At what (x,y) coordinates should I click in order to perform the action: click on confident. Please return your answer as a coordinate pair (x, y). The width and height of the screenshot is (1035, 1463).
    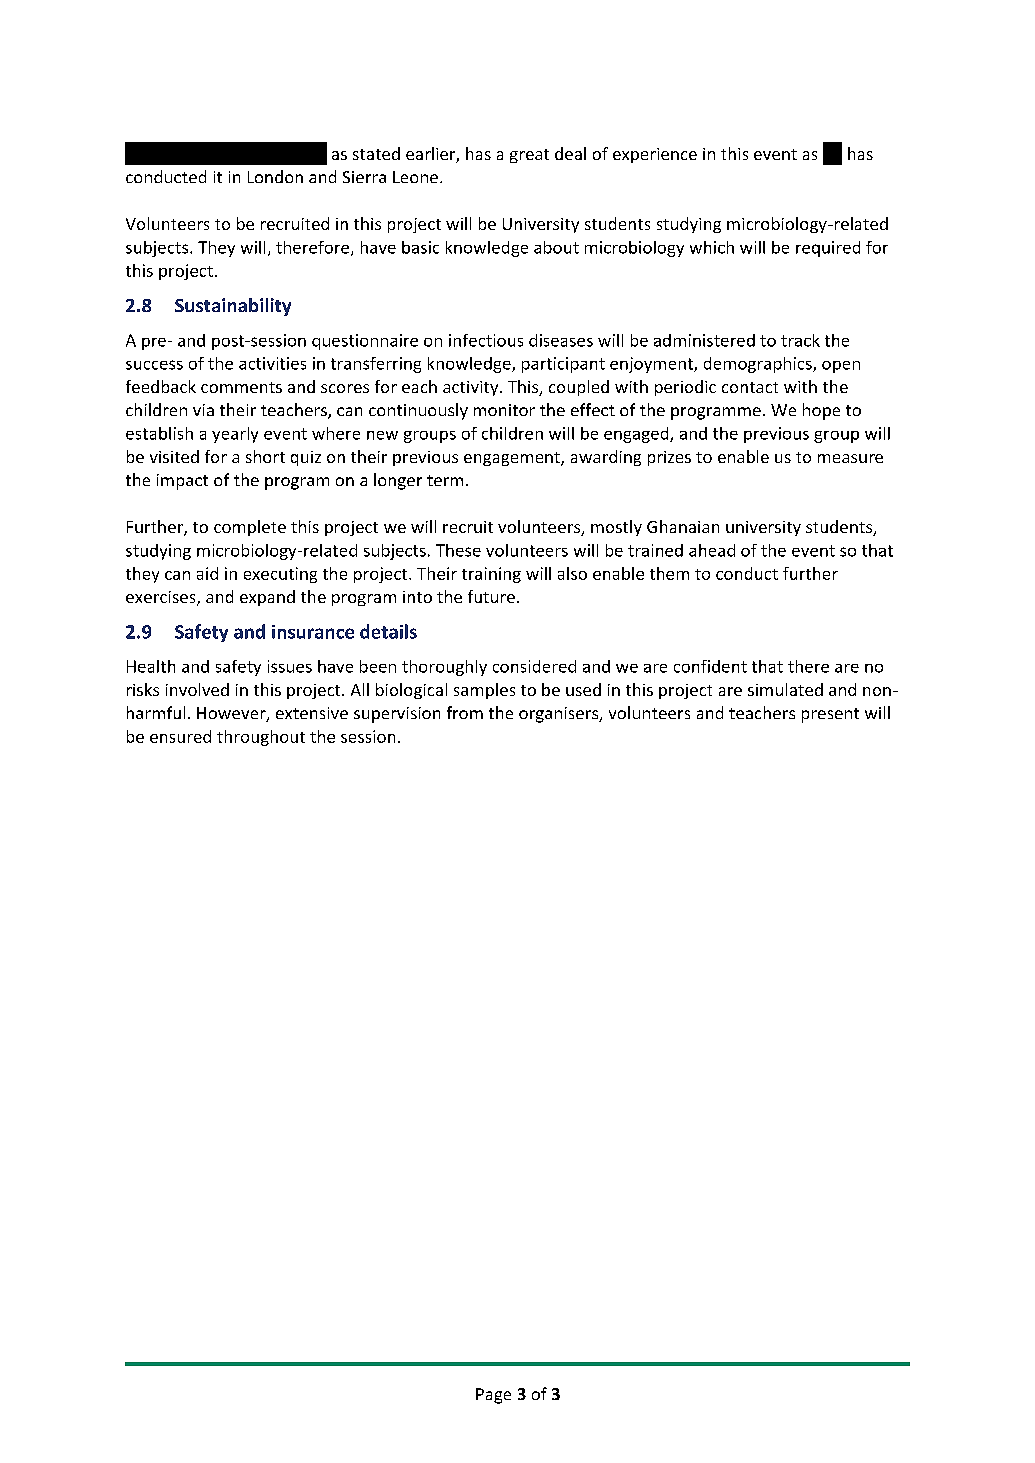
    Looking at the image, I should click on (710, 666).
